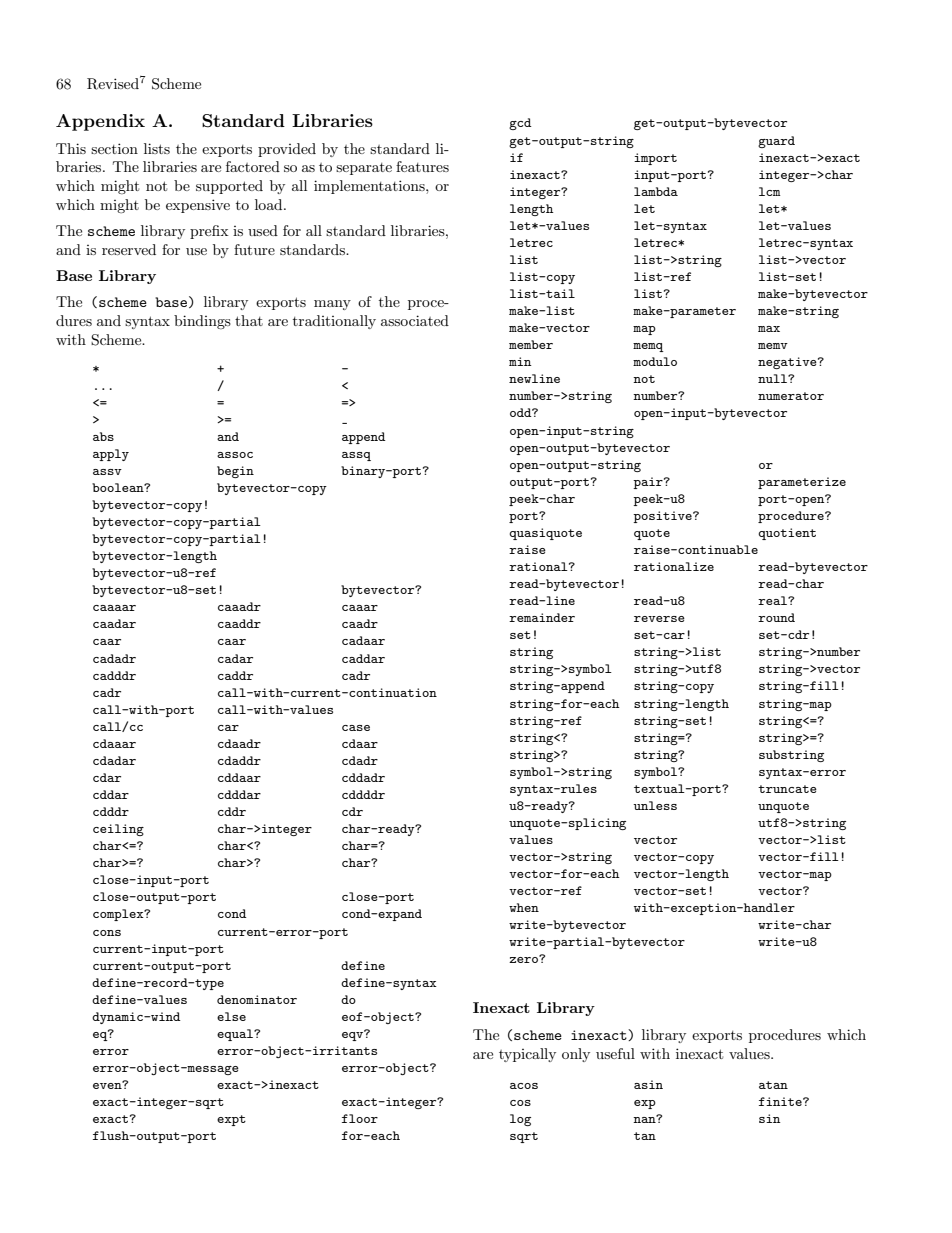 Image resolution: width=952 pixels, height=1233 pixels. What do you see at coordinates (656, 191) in the screenshot?
I see `lambda` at bounding box center [656, 191].
